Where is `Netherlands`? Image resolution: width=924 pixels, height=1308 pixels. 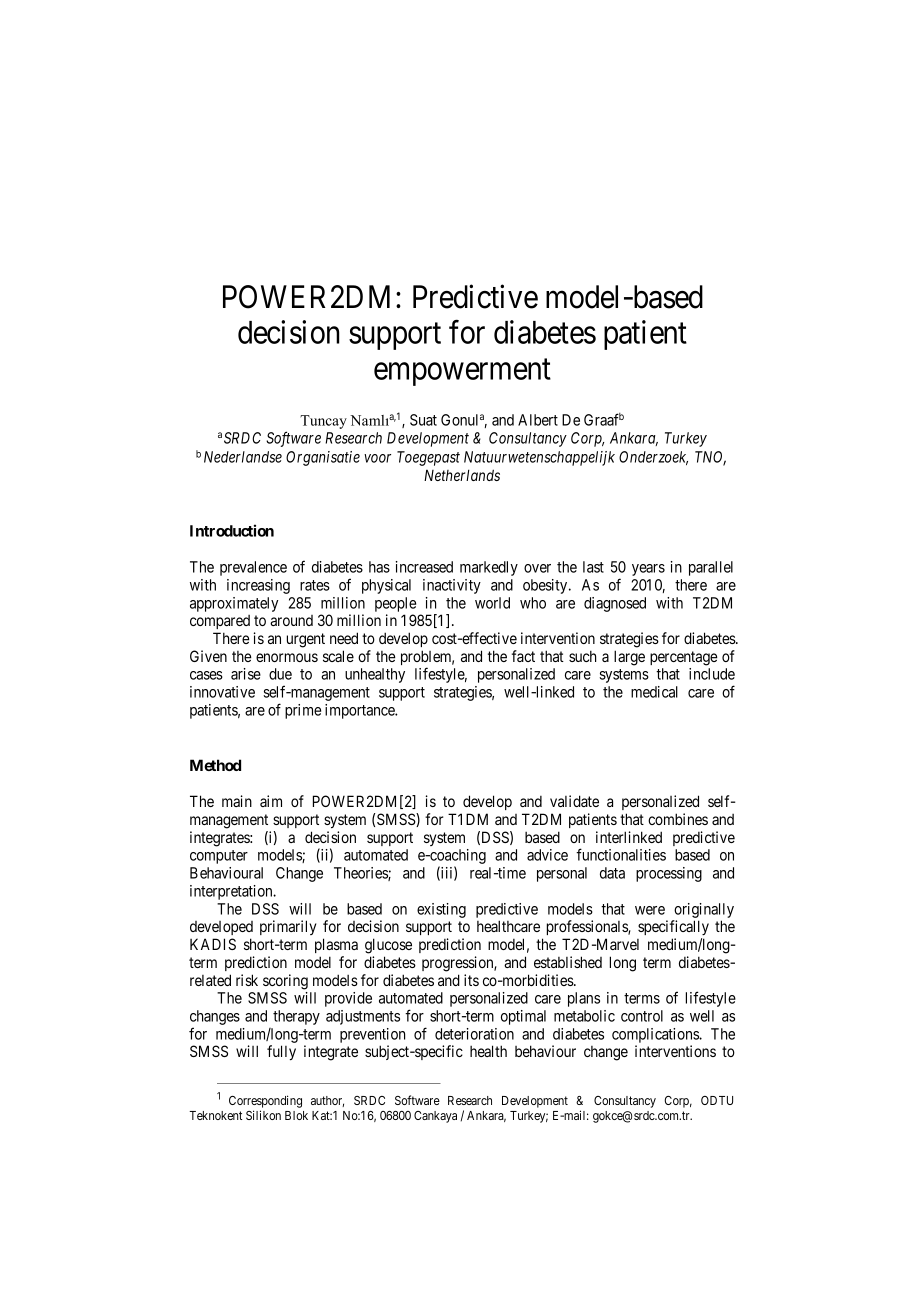 Netherlands is located at coordinates (462, 475).
